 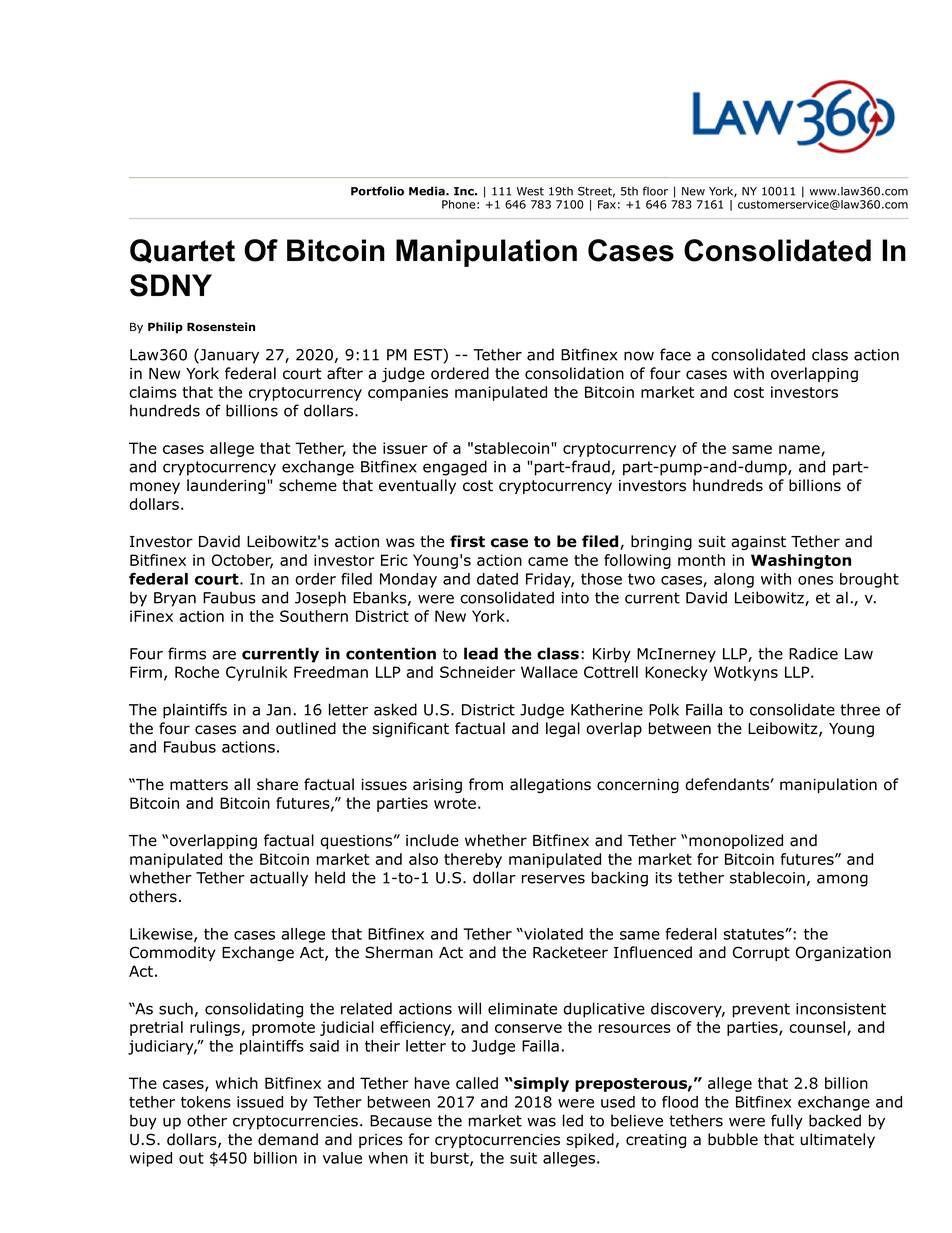 I want to click on Roche, so click(x=197, y=672).
